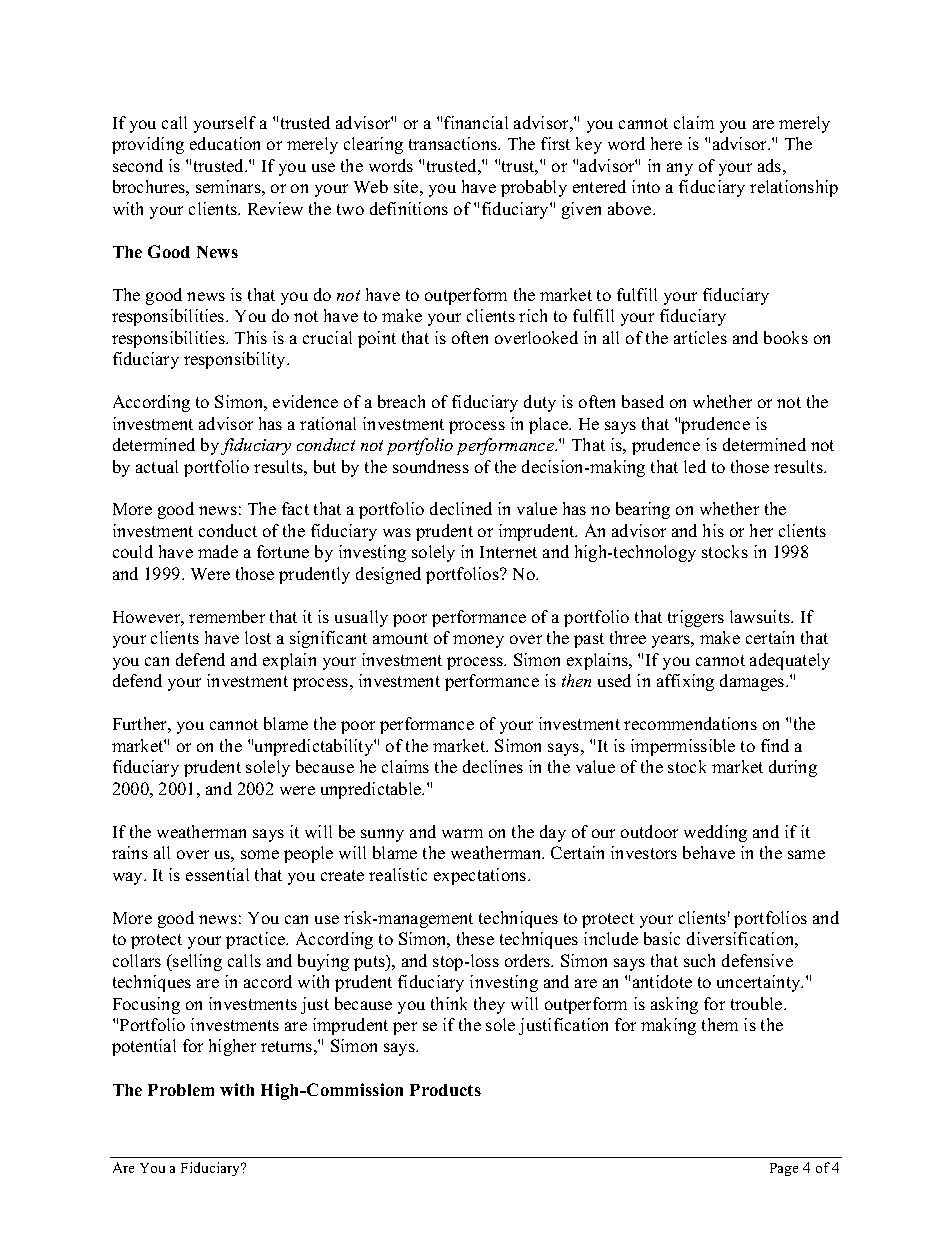 Image resolution: width=952 pixels, height=1233 pixels. Describe the element at coordinates (680, 169) in the page. I see `any` at that location.
